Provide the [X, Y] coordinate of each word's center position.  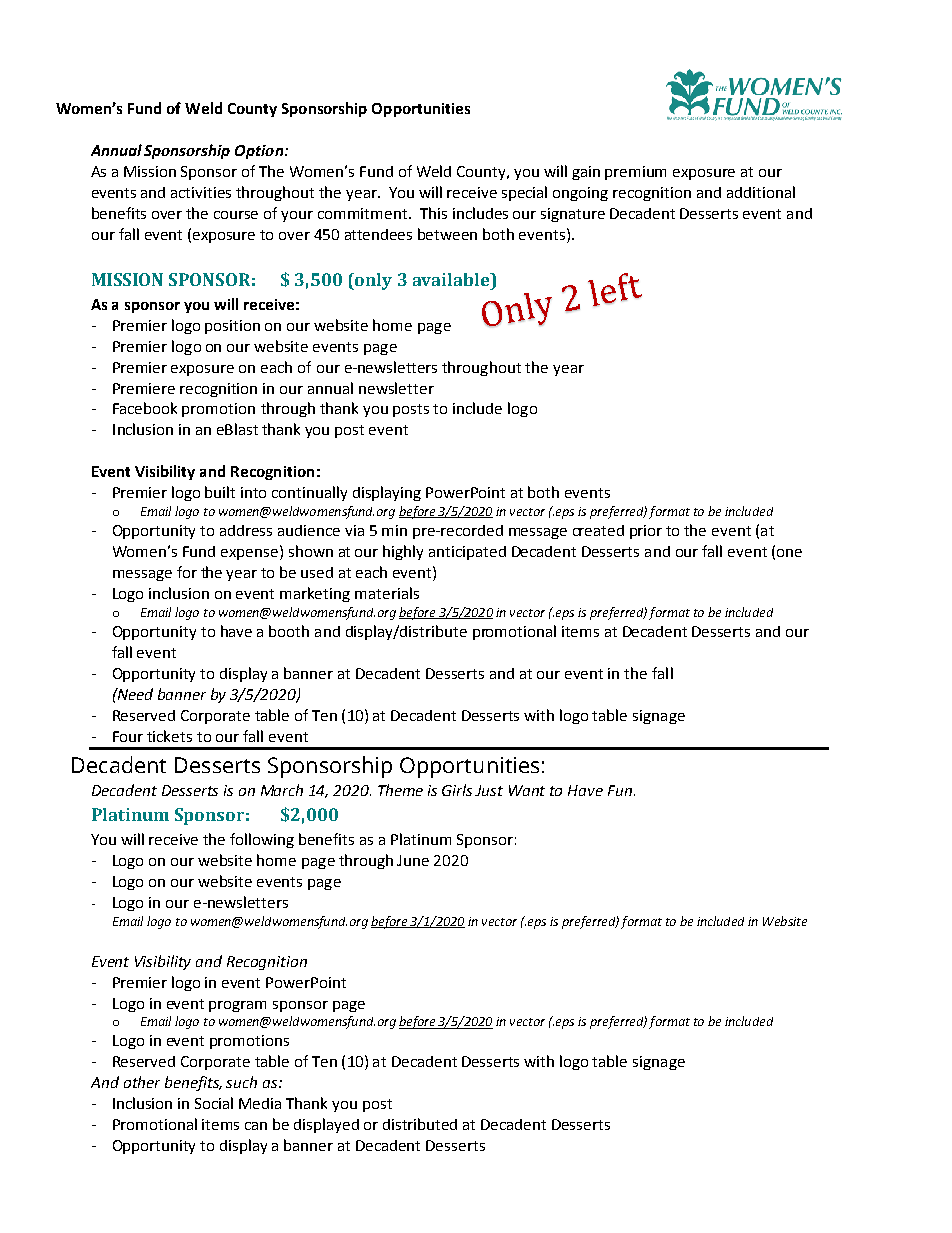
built [220, 492]
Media [260, 1103]
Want [527, 790]
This [433, 213]
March [282, 790]
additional [761, 192]
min [394, 530]
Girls [457, 790]
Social [214, 1103]
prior [646, 532]
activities [201, 192]
